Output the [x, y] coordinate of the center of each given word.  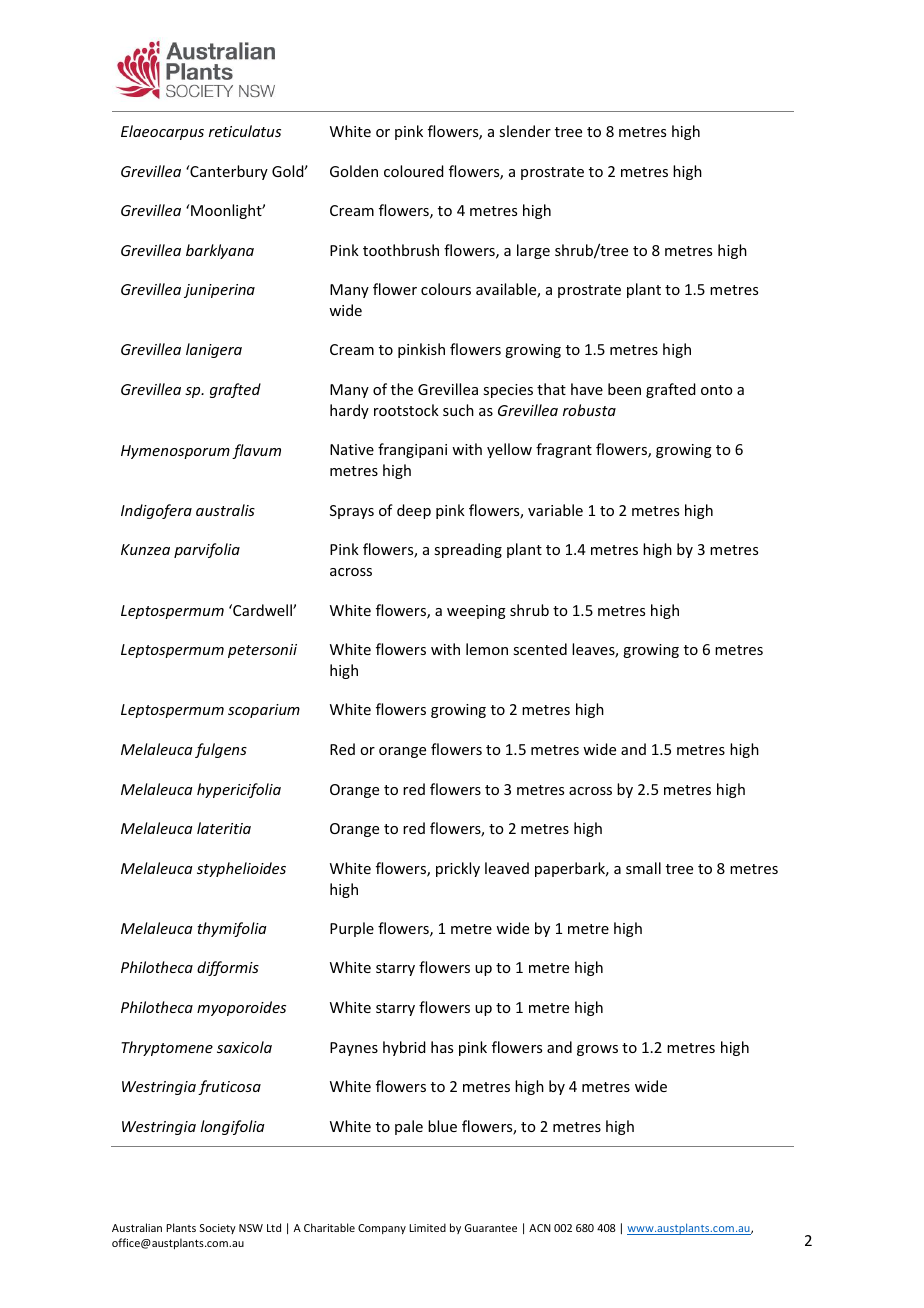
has [442, 1047]
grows [597, 1050]
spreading [468, 550]
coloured [414, 171]
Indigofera [156, 511]
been [624, 389]
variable [555, 510]
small [643, 868]
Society [218, 1229]
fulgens [221, 750]
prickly [458, 869]
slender [525, 131]
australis [225, 510]
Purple [352, 929]
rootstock [406, 410]
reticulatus [245, 131]
